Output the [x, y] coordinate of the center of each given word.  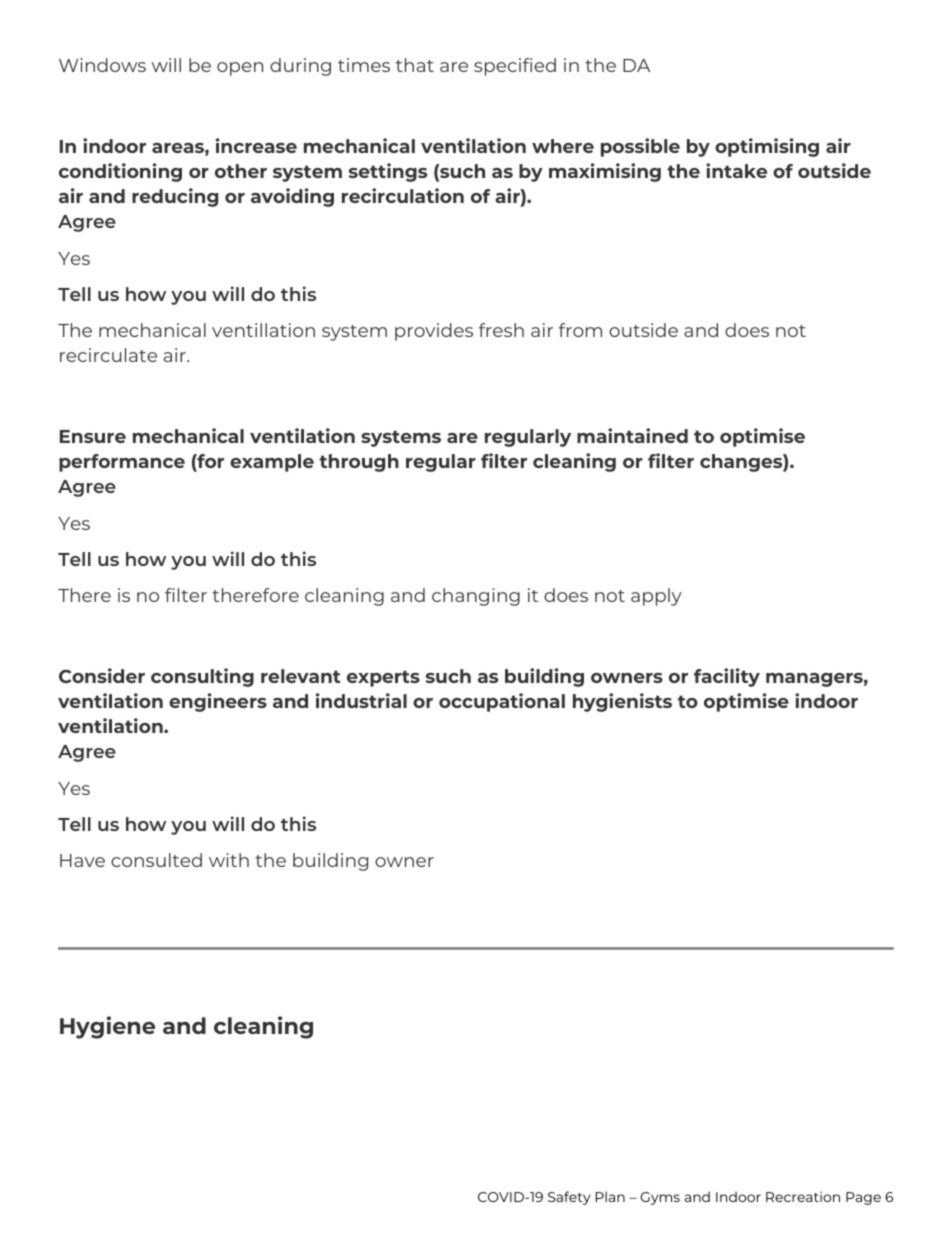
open [240, 69]
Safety [569, 1198]
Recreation [803, 1196]
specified [515, 67]
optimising [767, 147]
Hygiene [107, 1027]
